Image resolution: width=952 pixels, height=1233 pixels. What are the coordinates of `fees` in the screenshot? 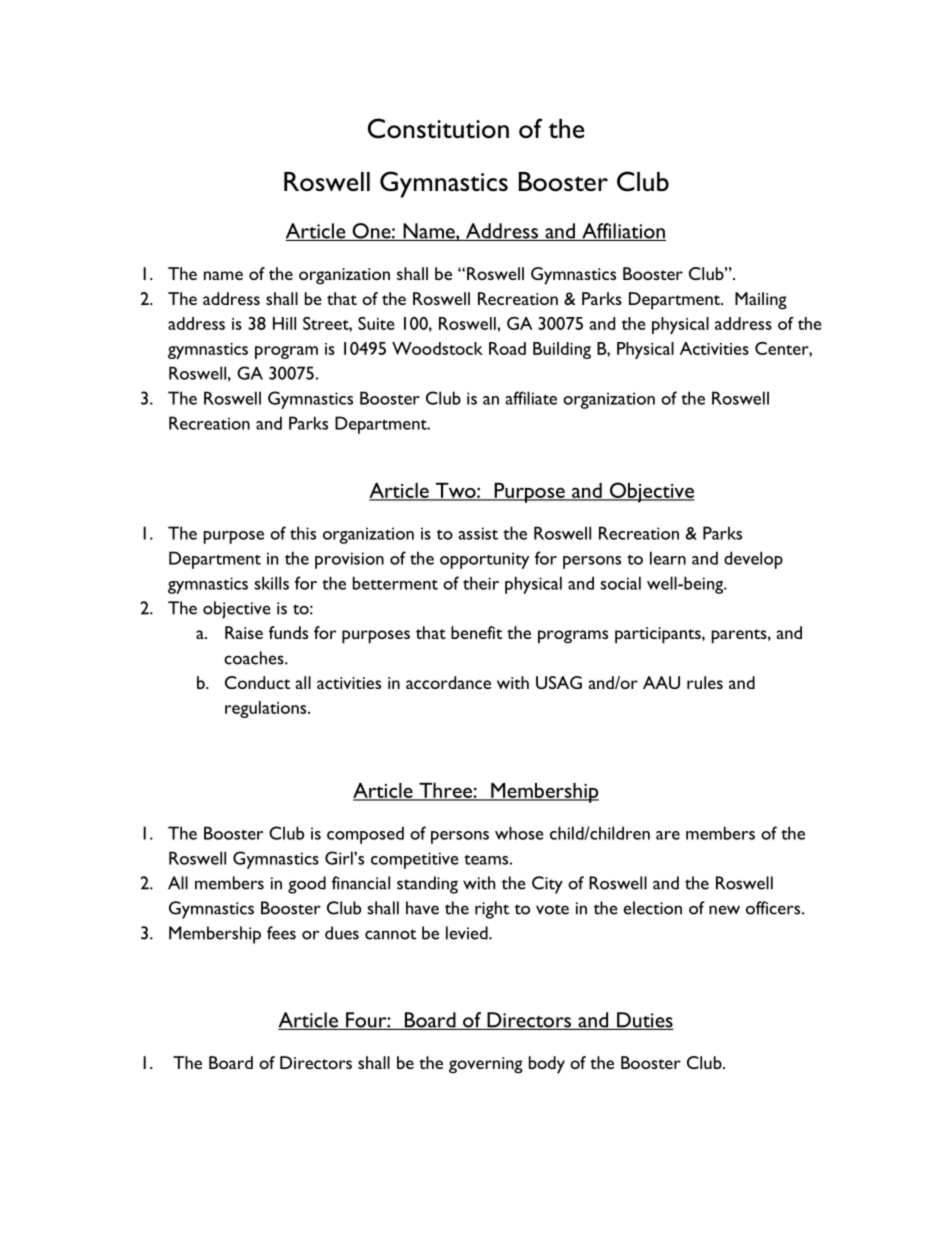 It's located at (281, 933).
